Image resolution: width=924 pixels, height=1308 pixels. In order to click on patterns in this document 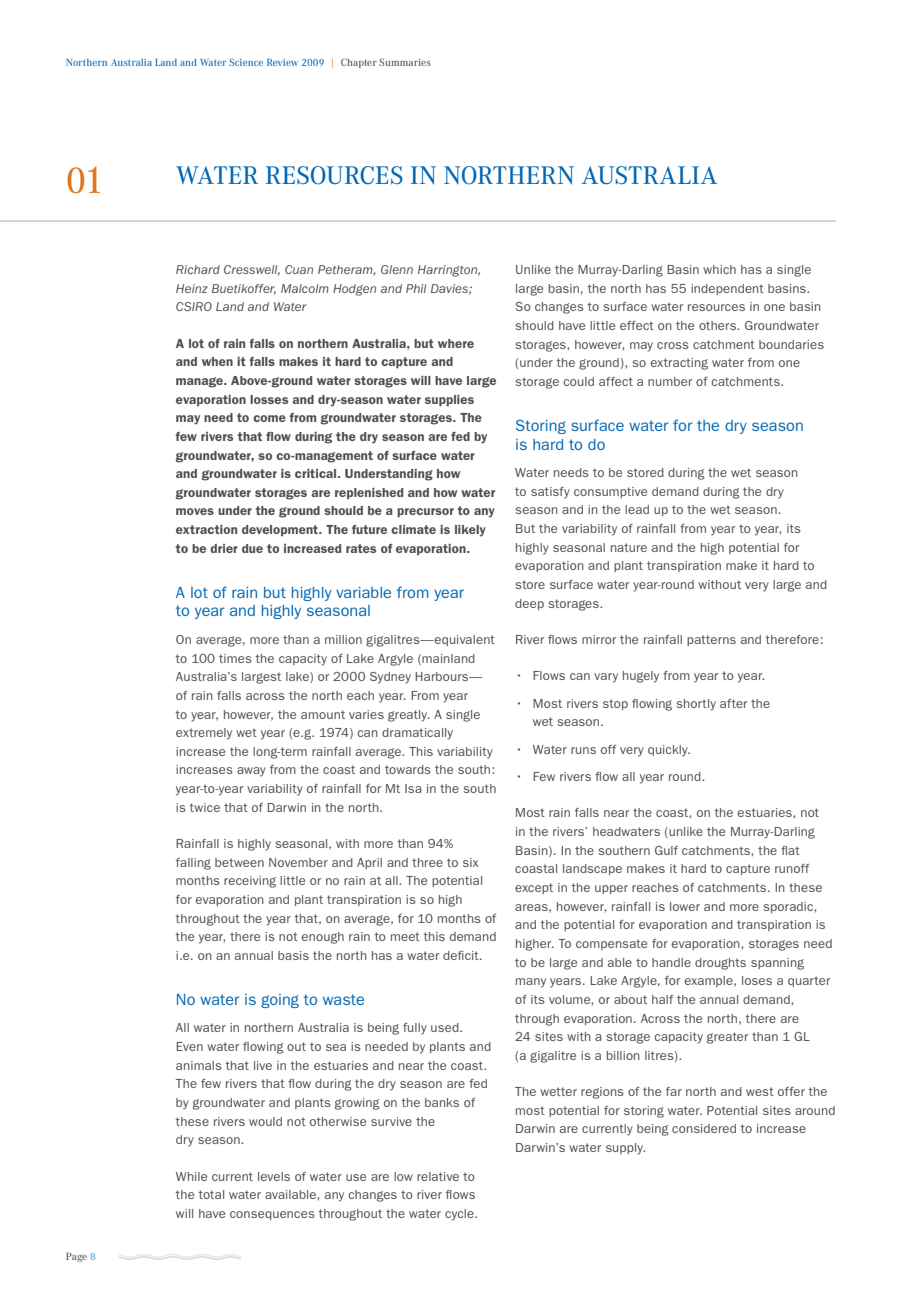, I will do `click(711, 640)`.
